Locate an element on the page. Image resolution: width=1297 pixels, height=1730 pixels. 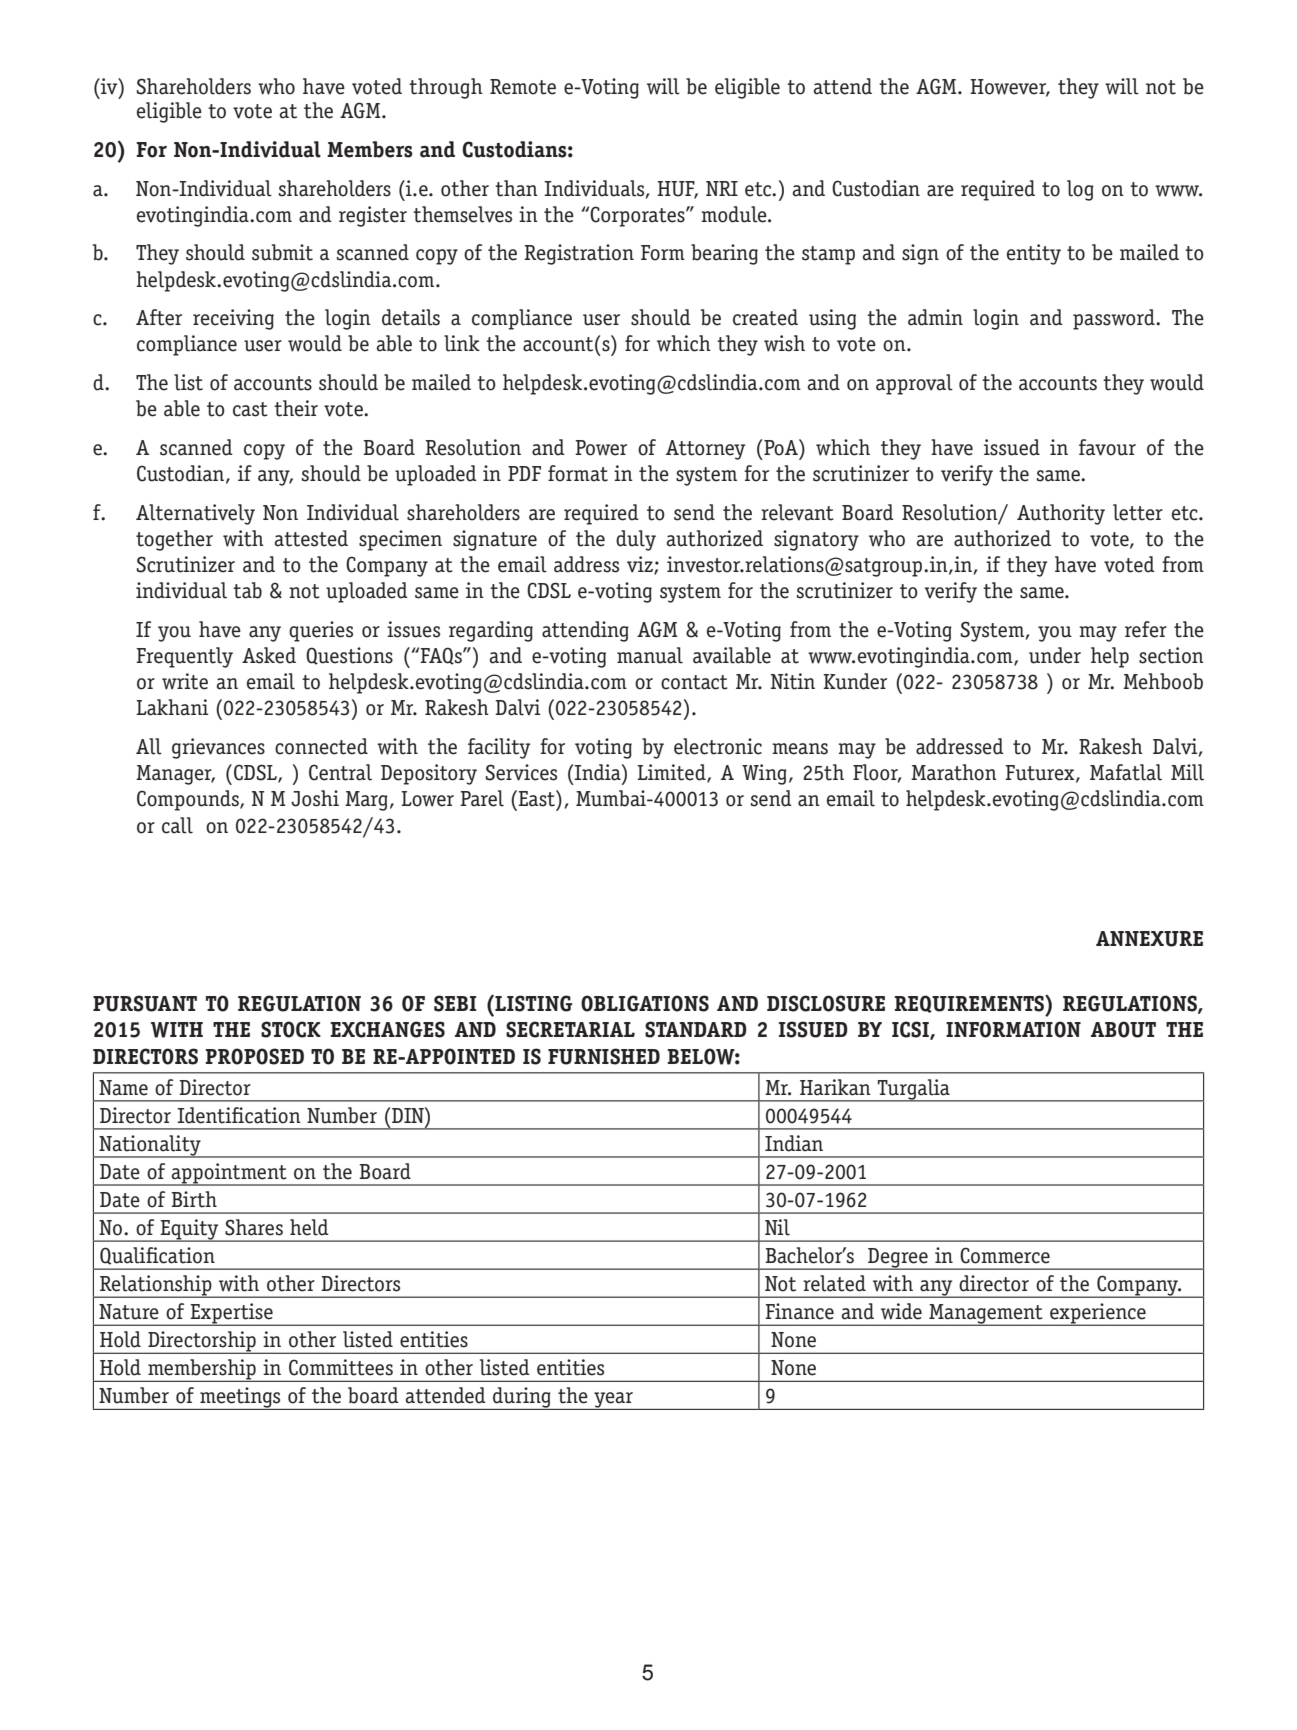
favour is located at coordinates (1107, 447).
